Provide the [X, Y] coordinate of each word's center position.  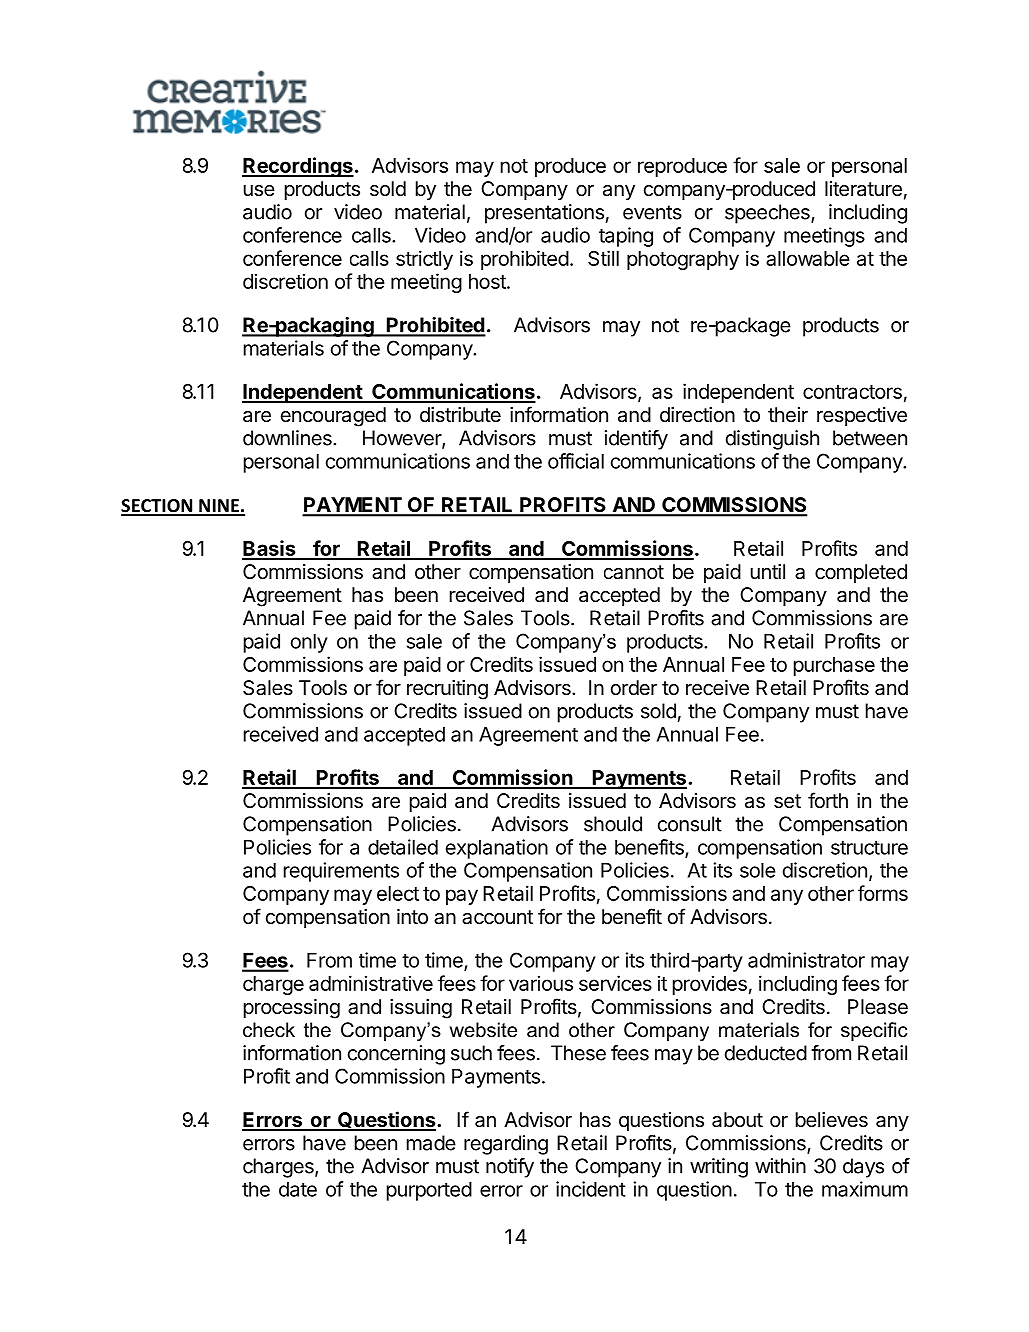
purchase [834, 666]
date [298, 1189]
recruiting [447, 690]
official [576, 461]
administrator [806, 960]
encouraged [333, 417]
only [309, 643]
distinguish [772, 440]
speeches [768, 214]
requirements [341, 872]
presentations [544, 214]
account [497, 917]
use [259, 191]
